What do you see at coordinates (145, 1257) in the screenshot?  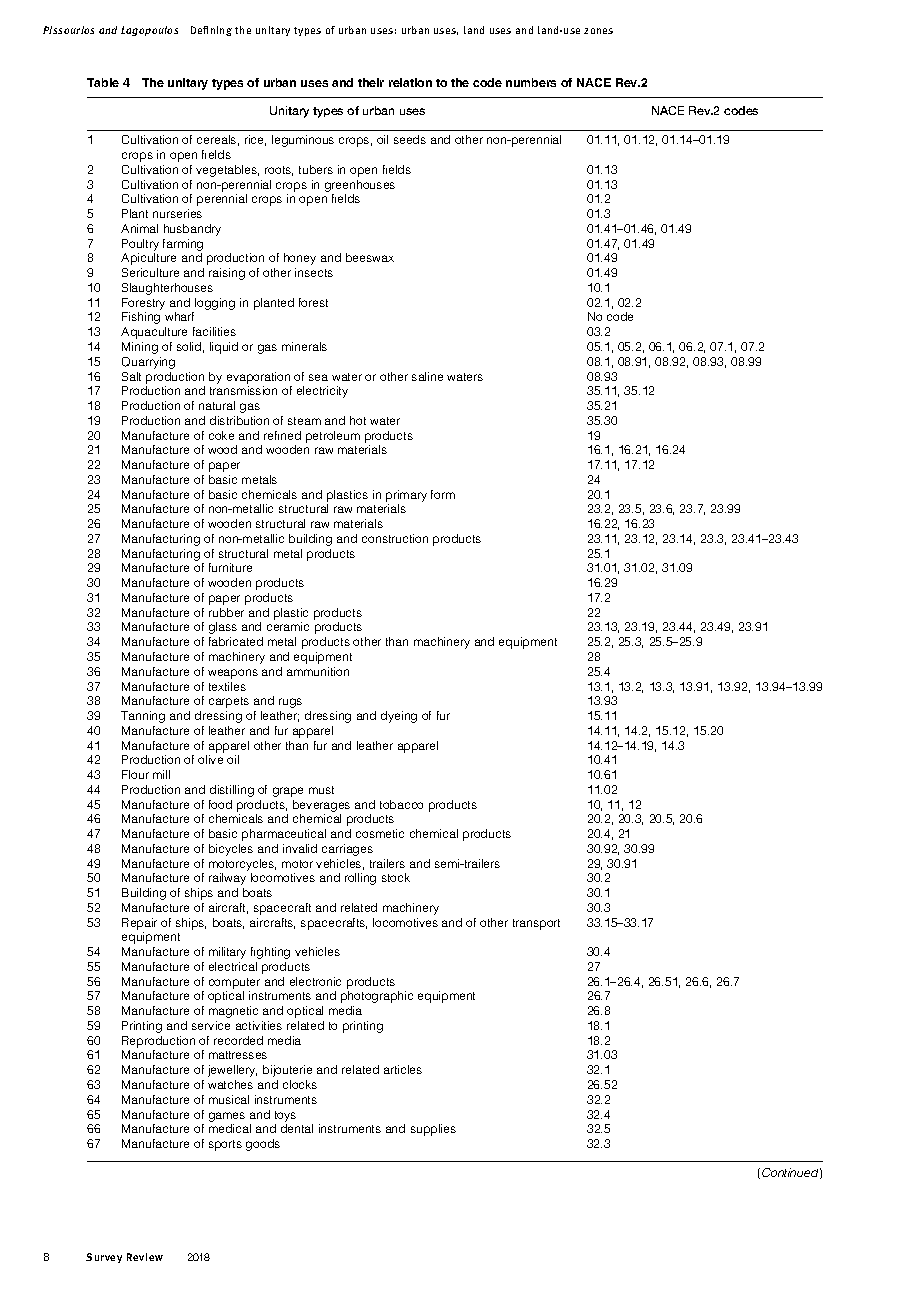 I see `Review` at bounding box center [145, 1257].
